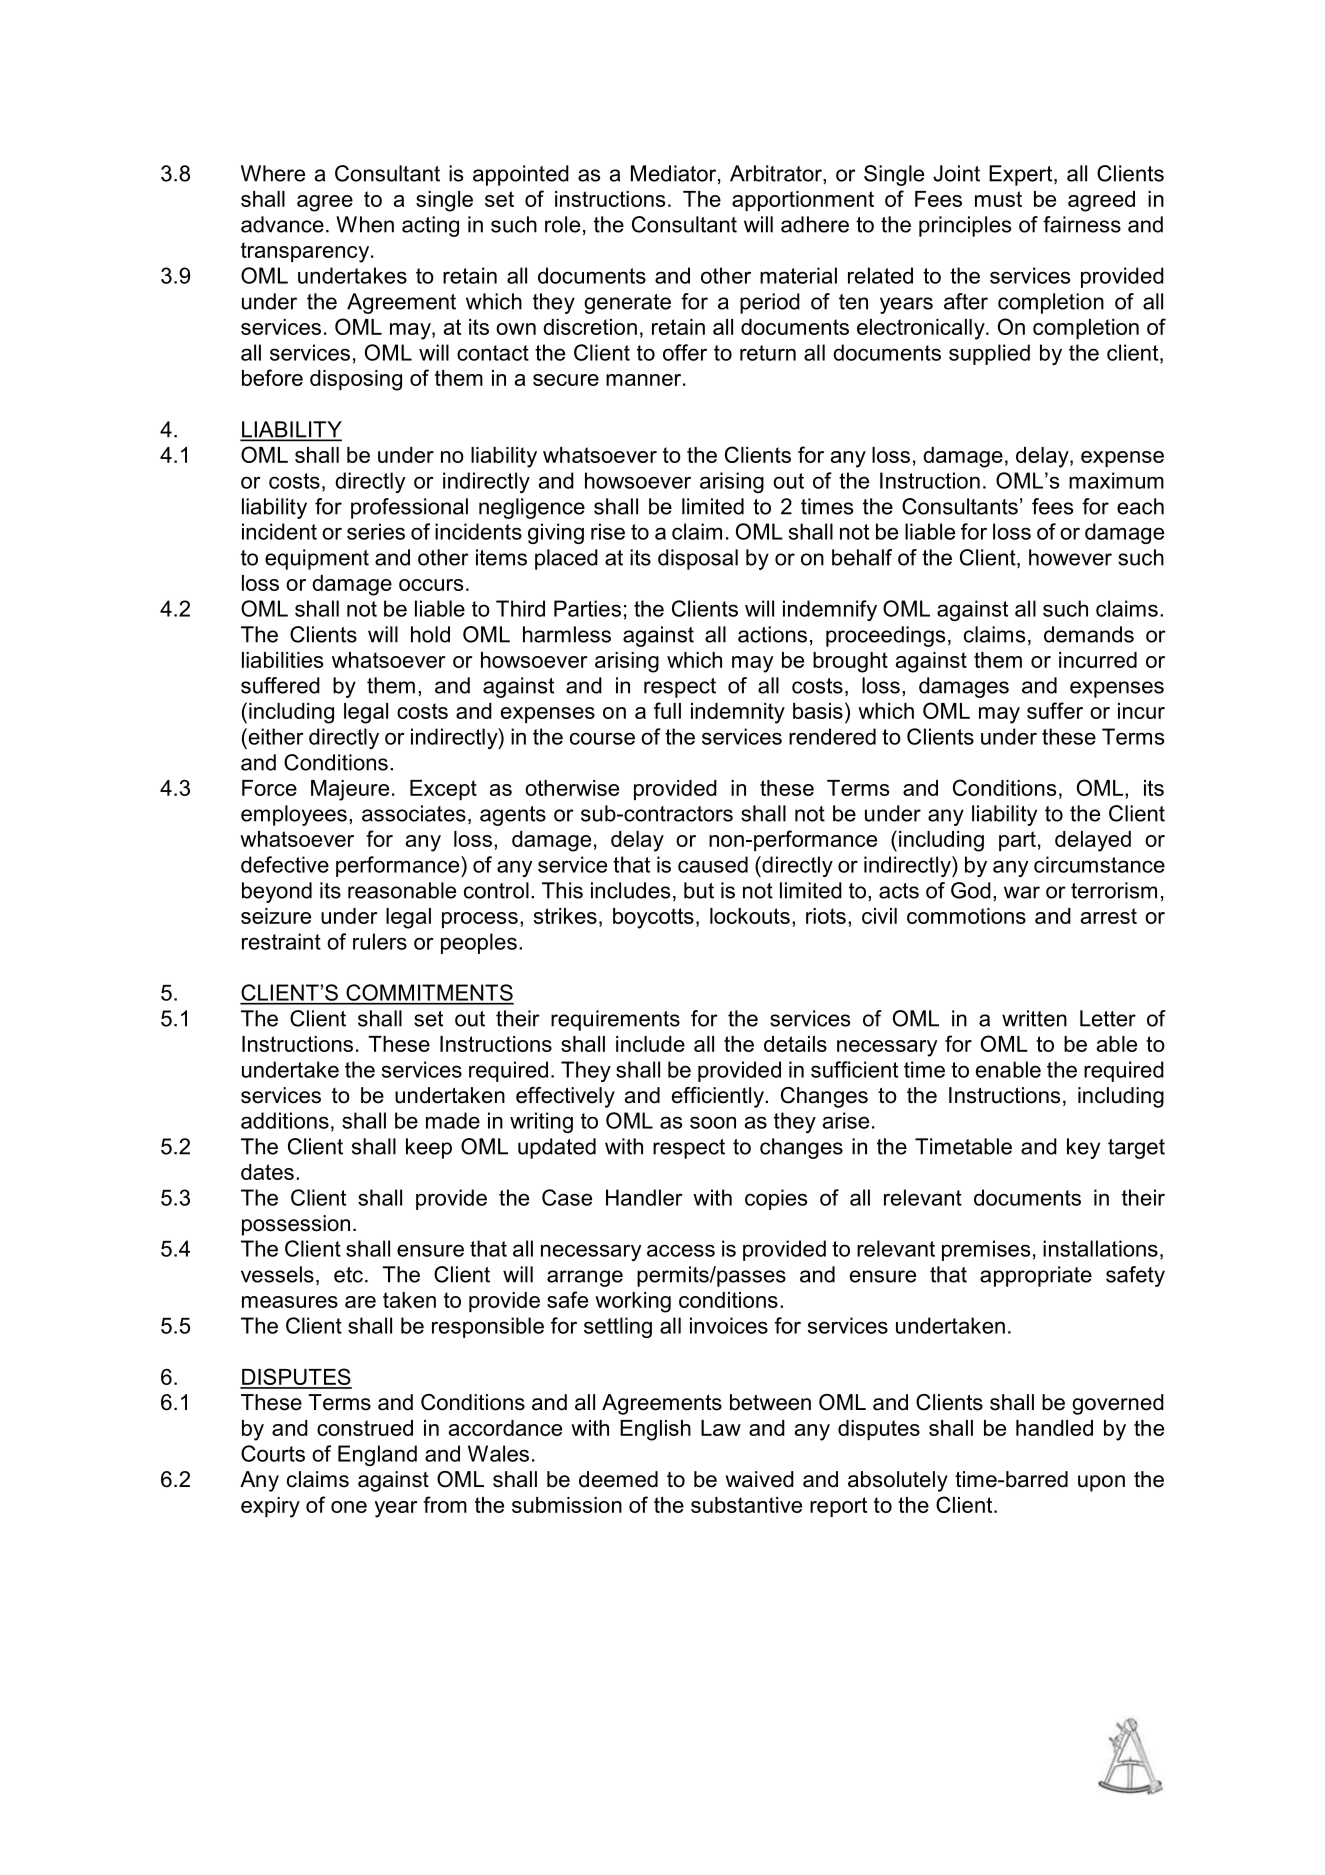 The width and height of the page is (1325, 1875). Describe the element at coordinates (453, 1120) in the page. I see `made` at that location.
